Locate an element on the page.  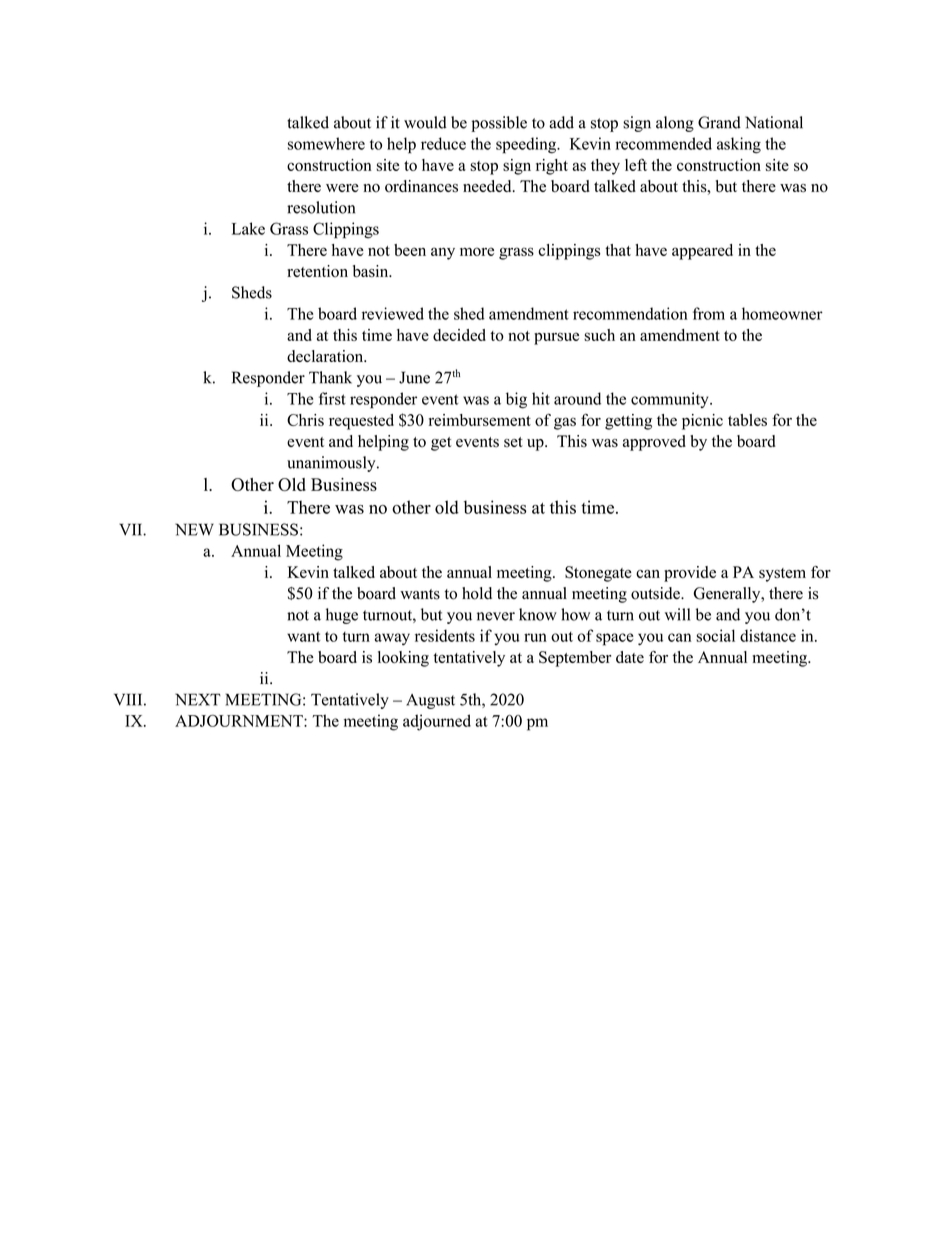
somewhere is located at coordinates (326, 143).
